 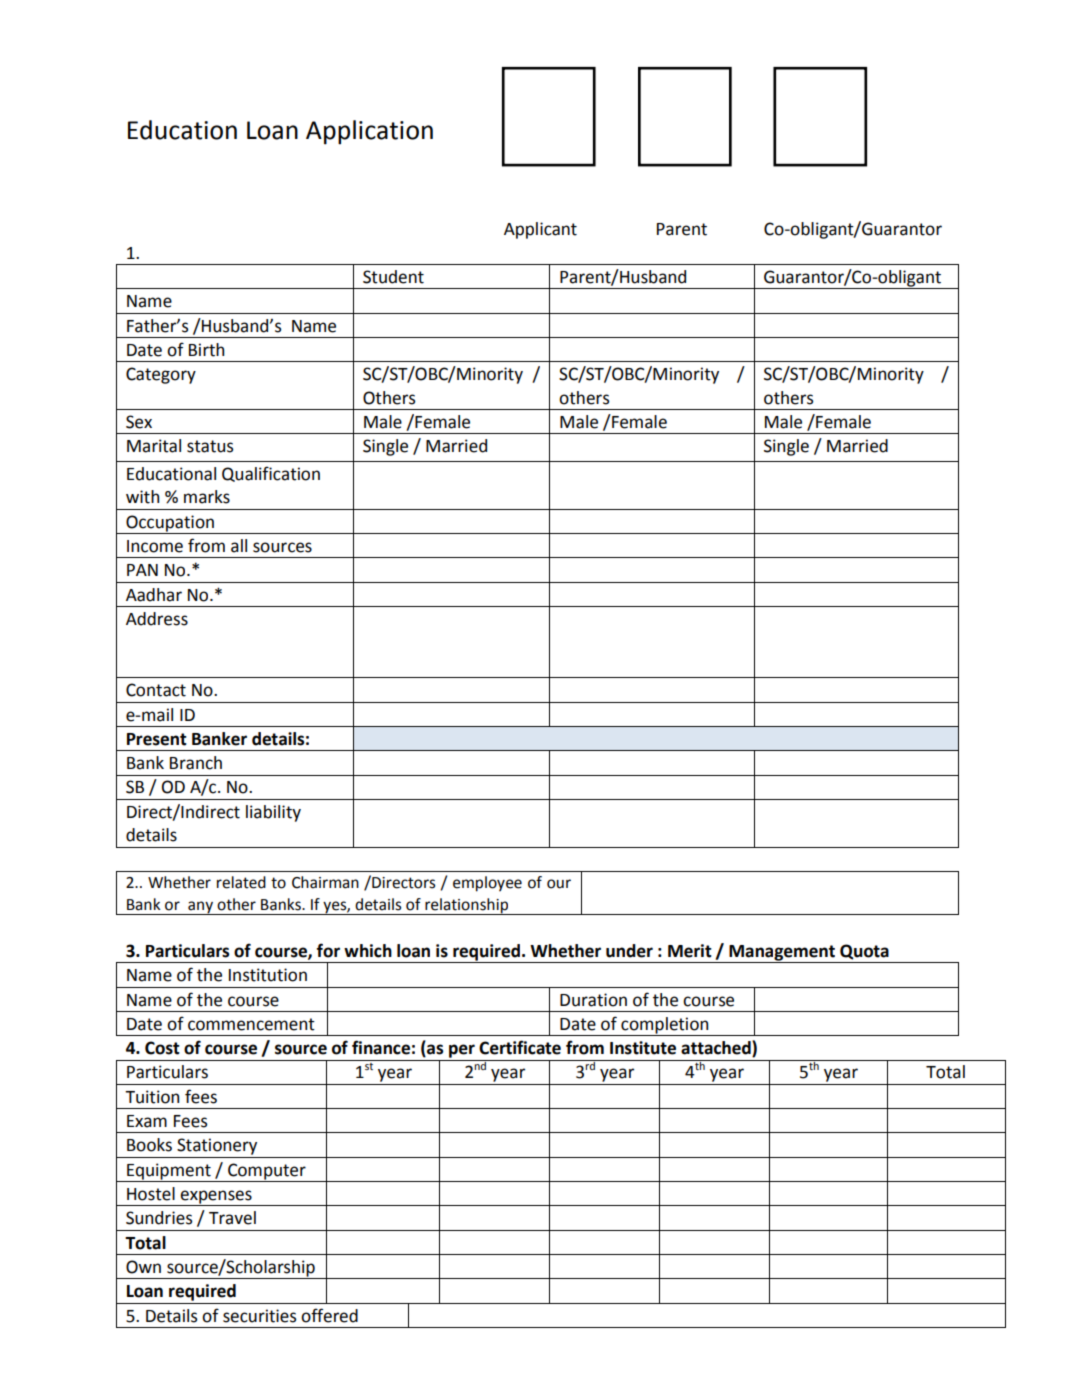 I want to click on Branch, so click(x=196, y=763).
